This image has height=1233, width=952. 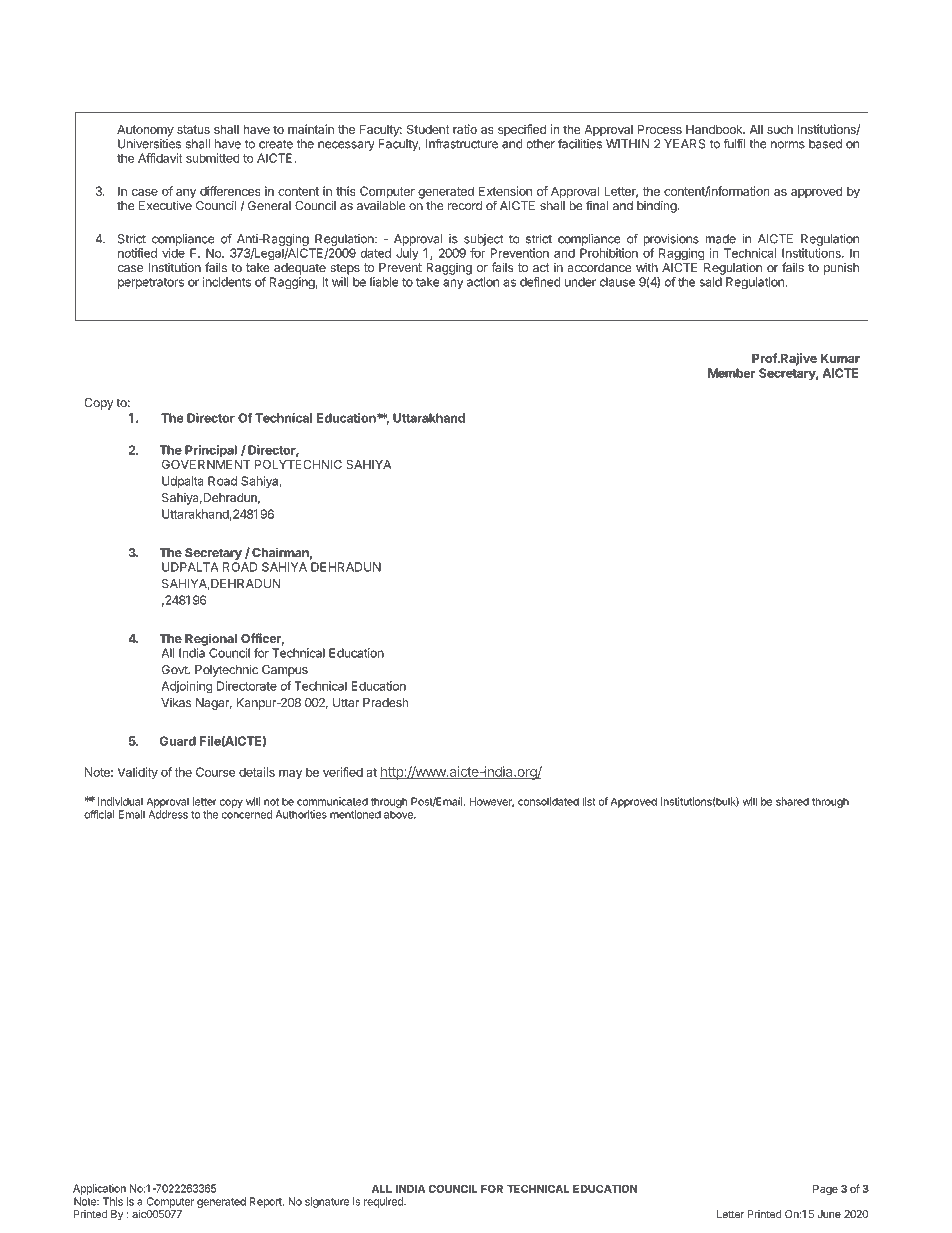 I want to click on Pradesh, so click(x=386, y=703).
